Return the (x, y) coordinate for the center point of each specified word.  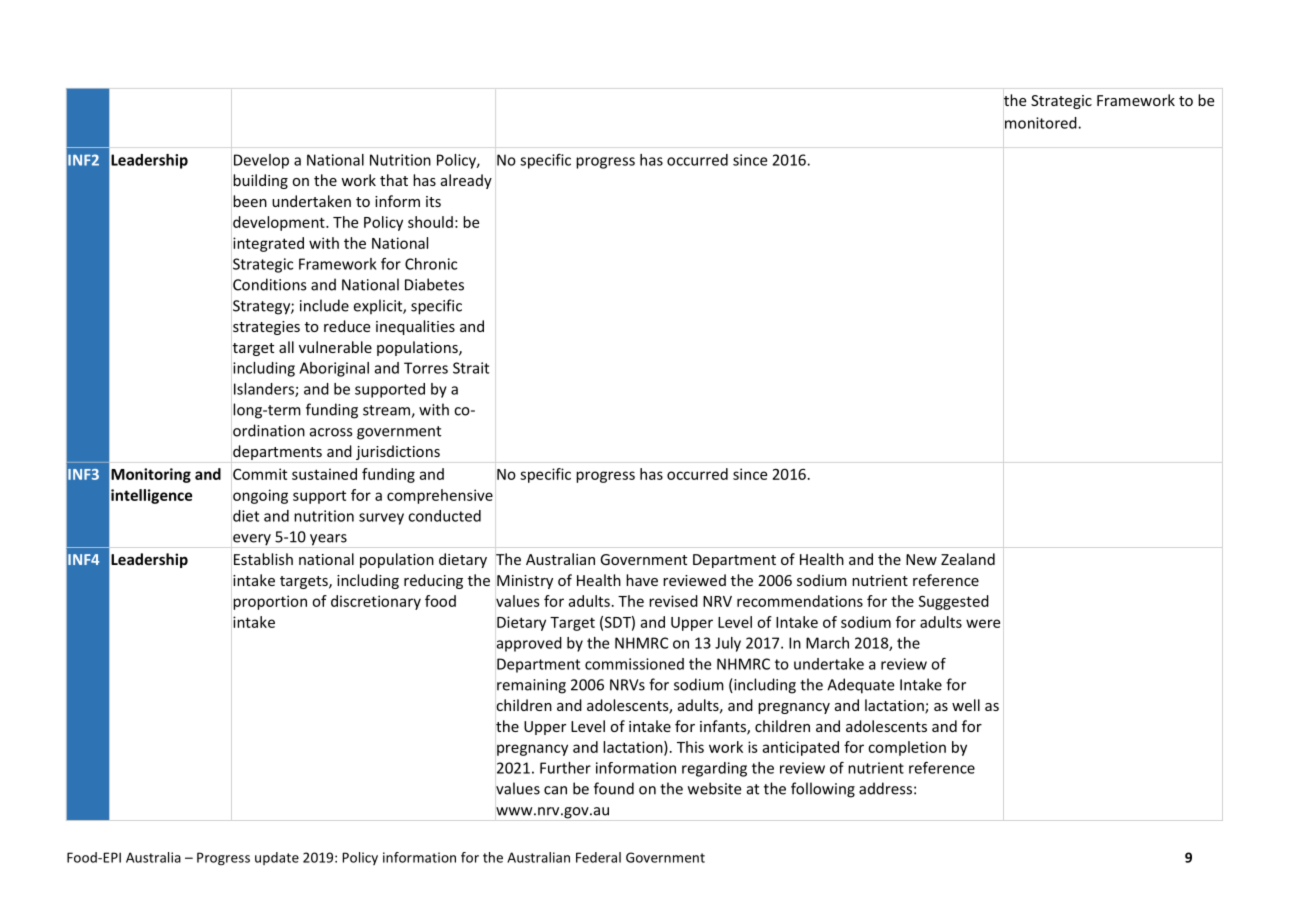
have (642, 580)
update (277, 858)
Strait (471, 368)
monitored (1042, 123)
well (966, 705)
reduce (347, 326)
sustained (324, 474)
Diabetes (434, 284)
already (466, 181)
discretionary (376, 602)
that (394, 180)
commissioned (634, 664)
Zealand (968, 559)
